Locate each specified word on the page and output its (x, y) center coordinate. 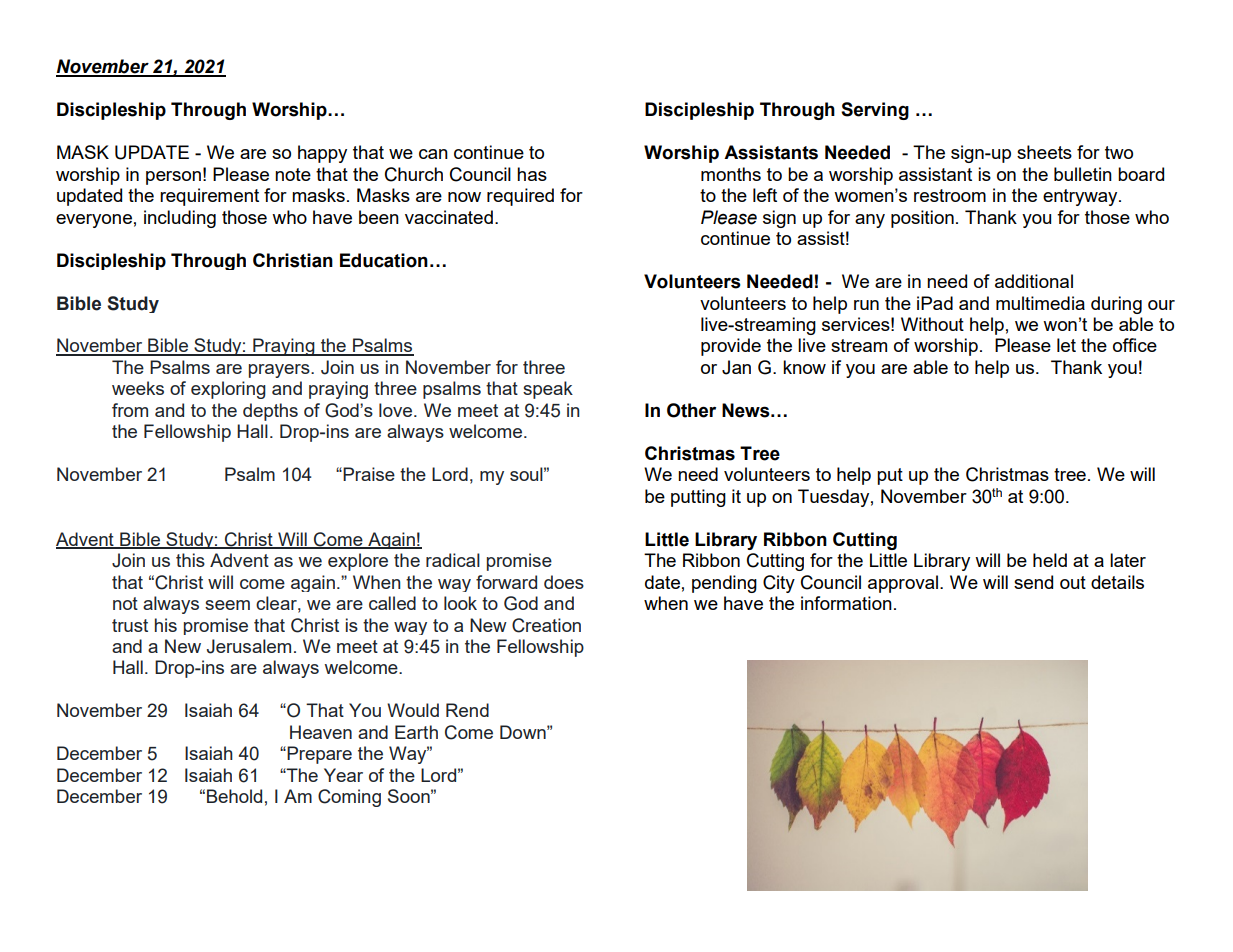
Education (384, 260)
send (1033, 582)
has (532, 174)
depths (270, 412)
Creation (546, 625)
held (1050, 560)
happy (322, 154)
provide (731, 347)
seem (227, 605)
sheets (1044, 152)
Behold (234, 796)
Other (691, 410)
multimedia (1040, 303)
